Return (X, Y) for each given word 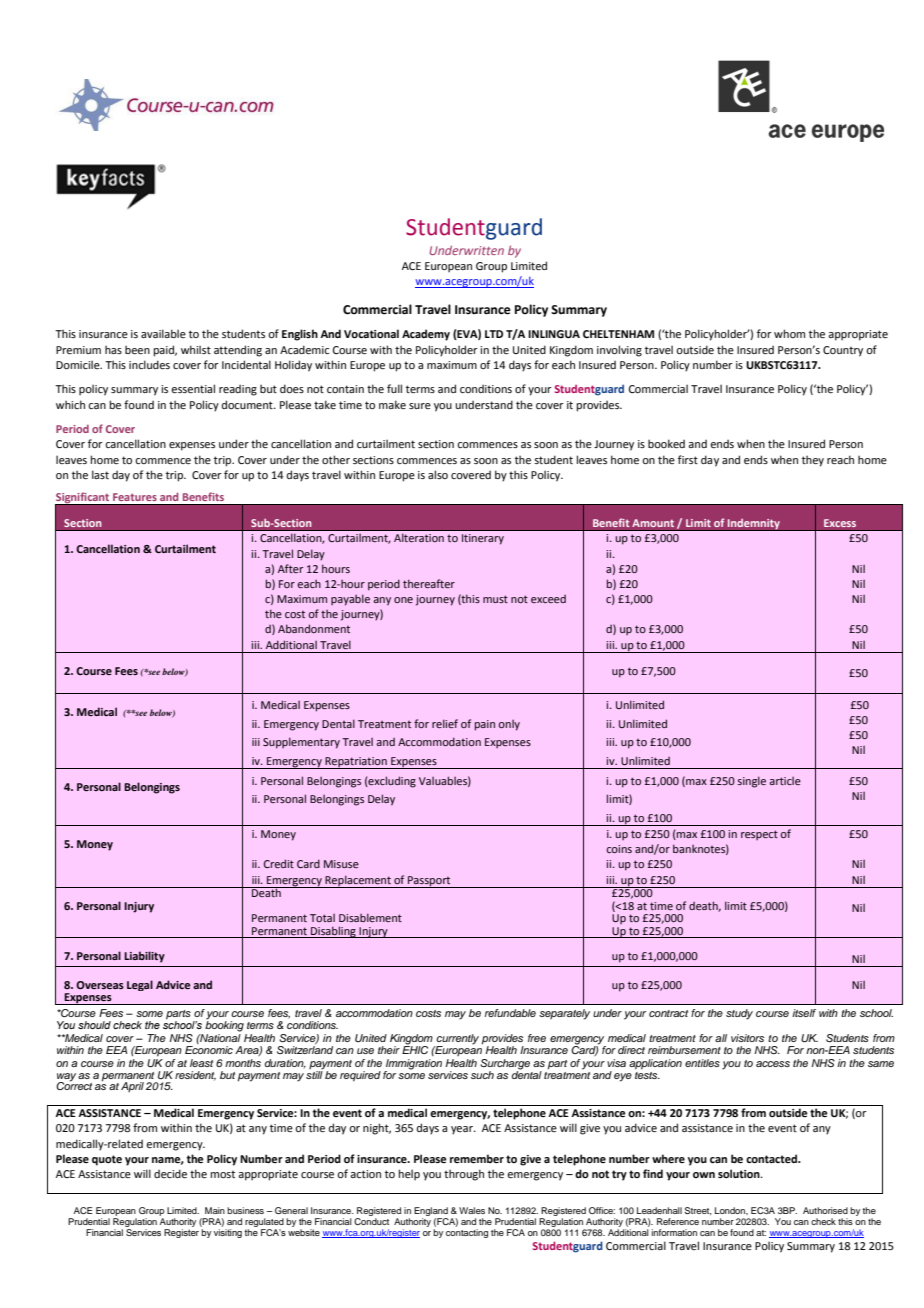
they (813, 461)
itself (804, 1013)
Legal (140, 985)
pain (485, 725)
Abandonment (314, 628)
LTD (494, 334)
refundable (510, 1013)
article (785, 781)
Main (215, 1210)
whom (789, 333)
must (495, 599)
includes (149, 364)
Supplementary (301, 743)
